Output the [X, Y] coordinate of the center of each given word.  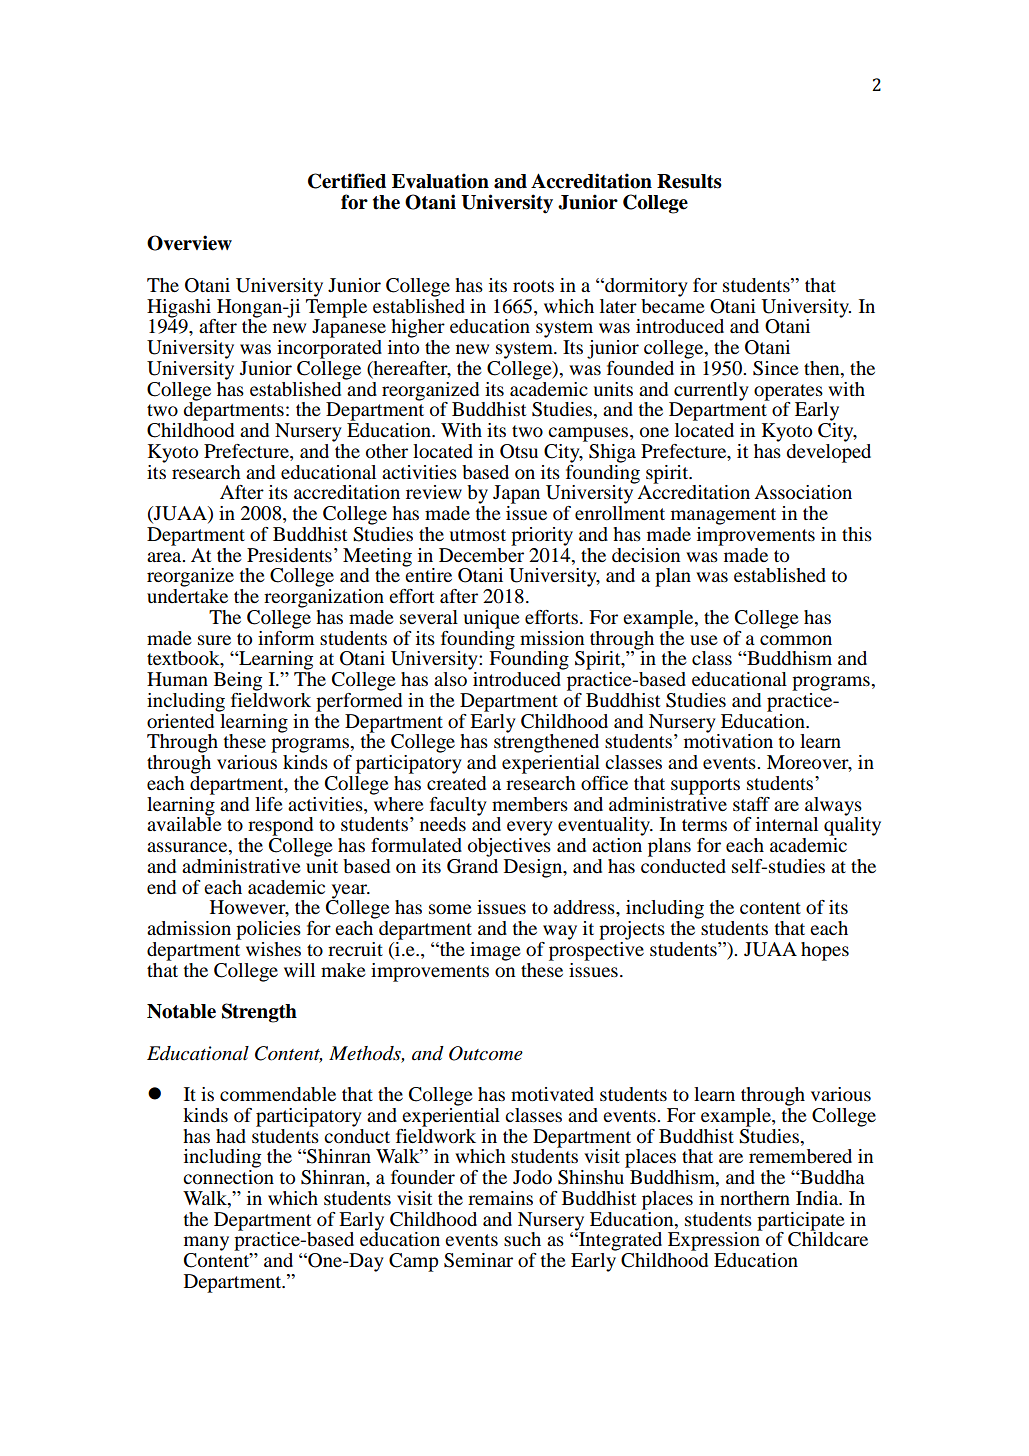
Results [689, 181]
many [206, 1243]
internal [787, 824]
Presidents [289, 555]
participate [801, 1222]
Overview [189, 243]
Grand [472, 865]
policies [268, 930]
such [522, 1239]
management [723, 516]
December [481, 553]
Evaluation [440, 181]
